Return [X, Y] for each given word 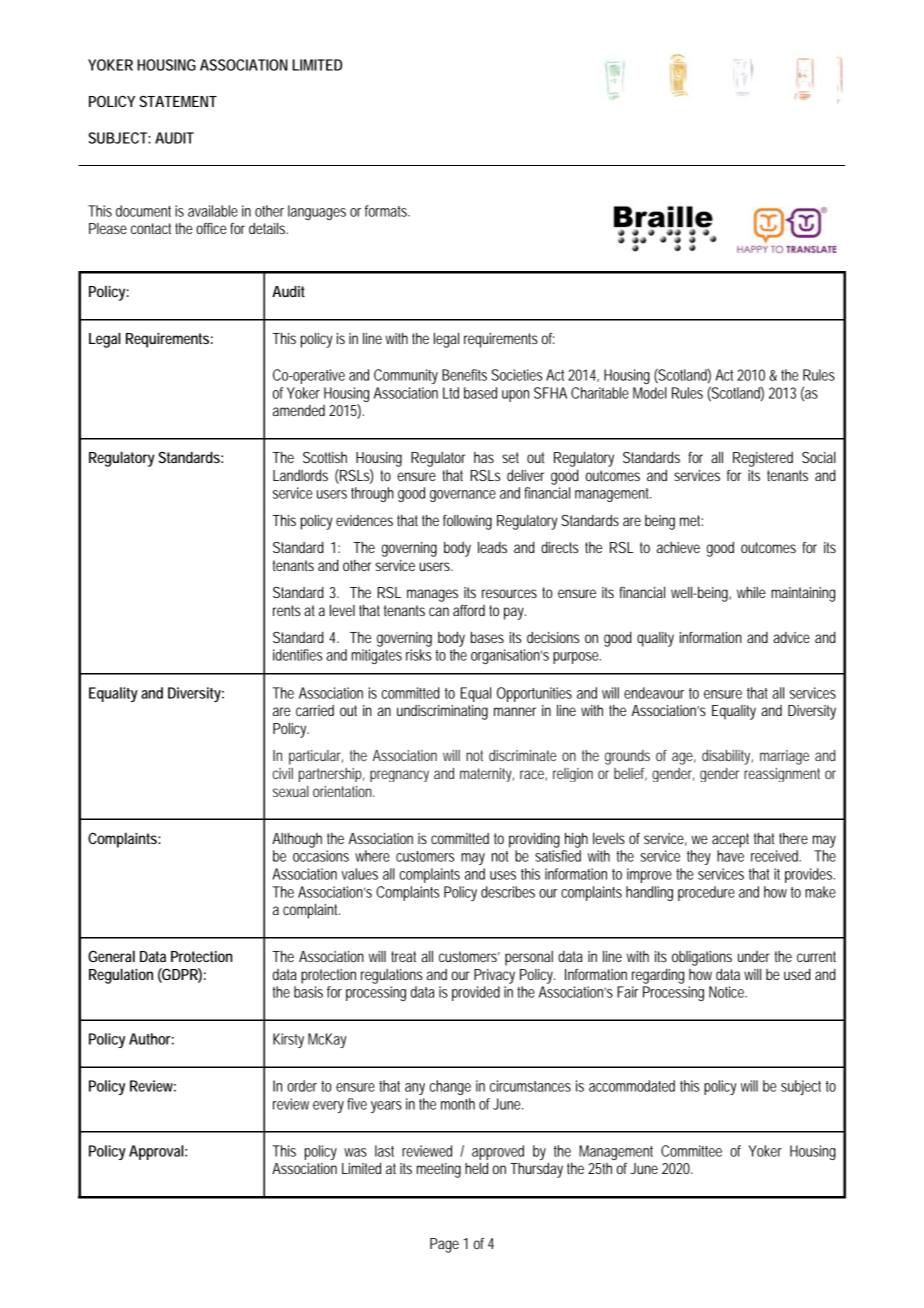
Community [406, 376]
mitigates [377, 656]
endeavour [654, 693]
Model [650, 393]
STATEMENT [177, 101]
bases [487, 637]
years [386, 1107]
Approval [156, 1152]
